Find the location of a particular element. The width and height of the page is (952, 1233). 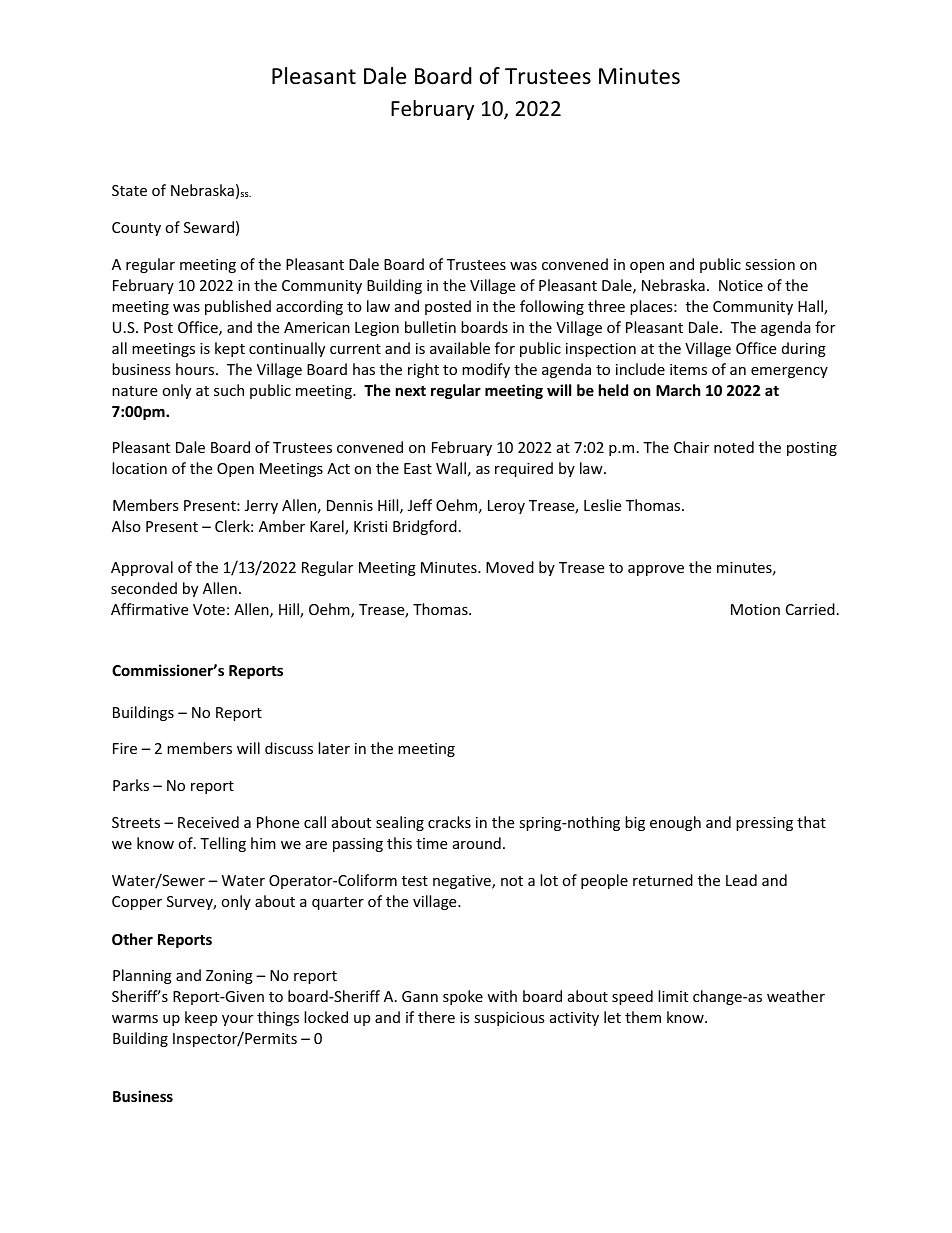

spoke is located at coordinates (463, 997).
